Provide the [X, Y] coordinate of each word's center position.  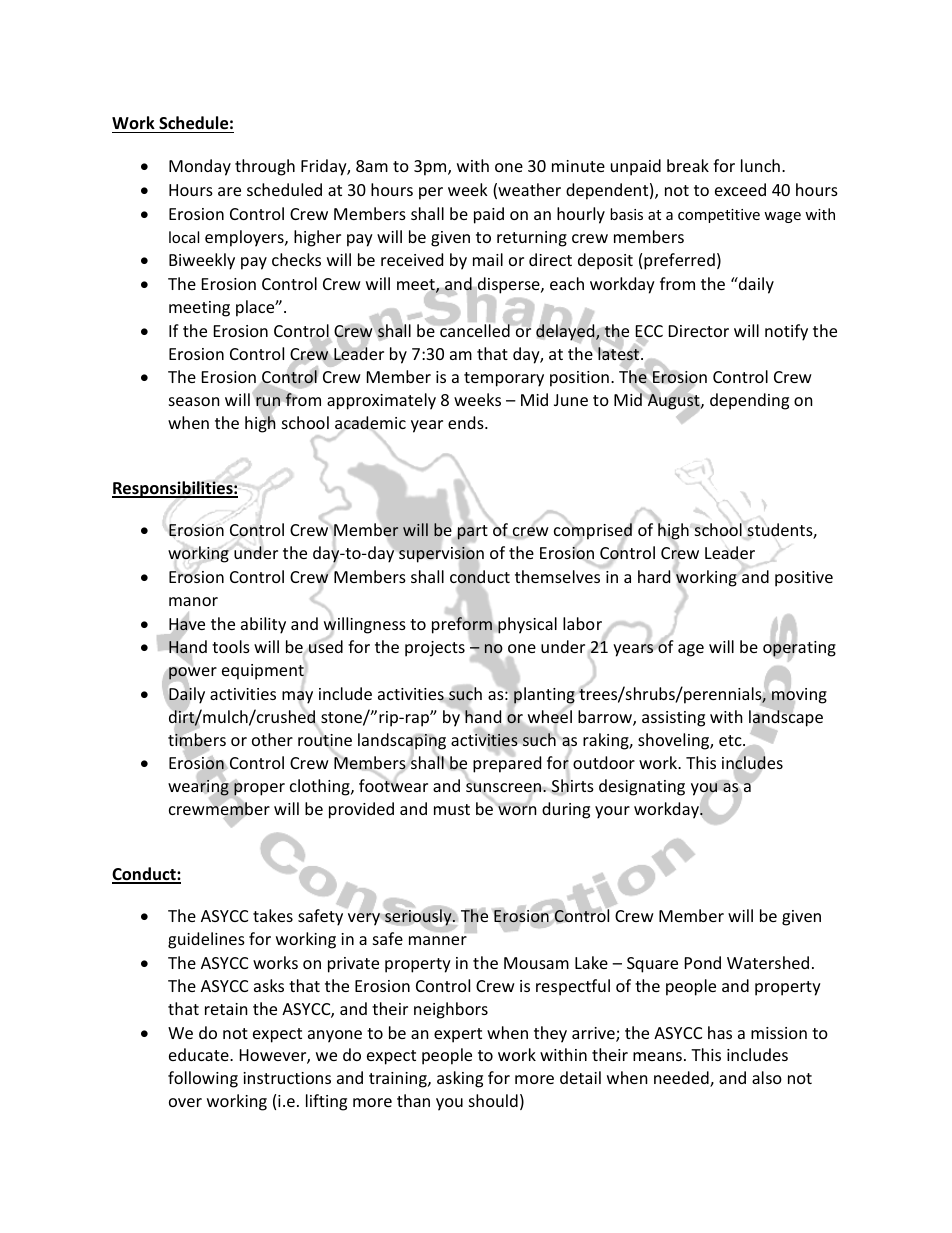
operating [799, 649]
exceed [740, 189]
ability [263, 625]
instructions [287, 1078]
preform [462, 625]
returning [532, 239]
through [265, 167]
